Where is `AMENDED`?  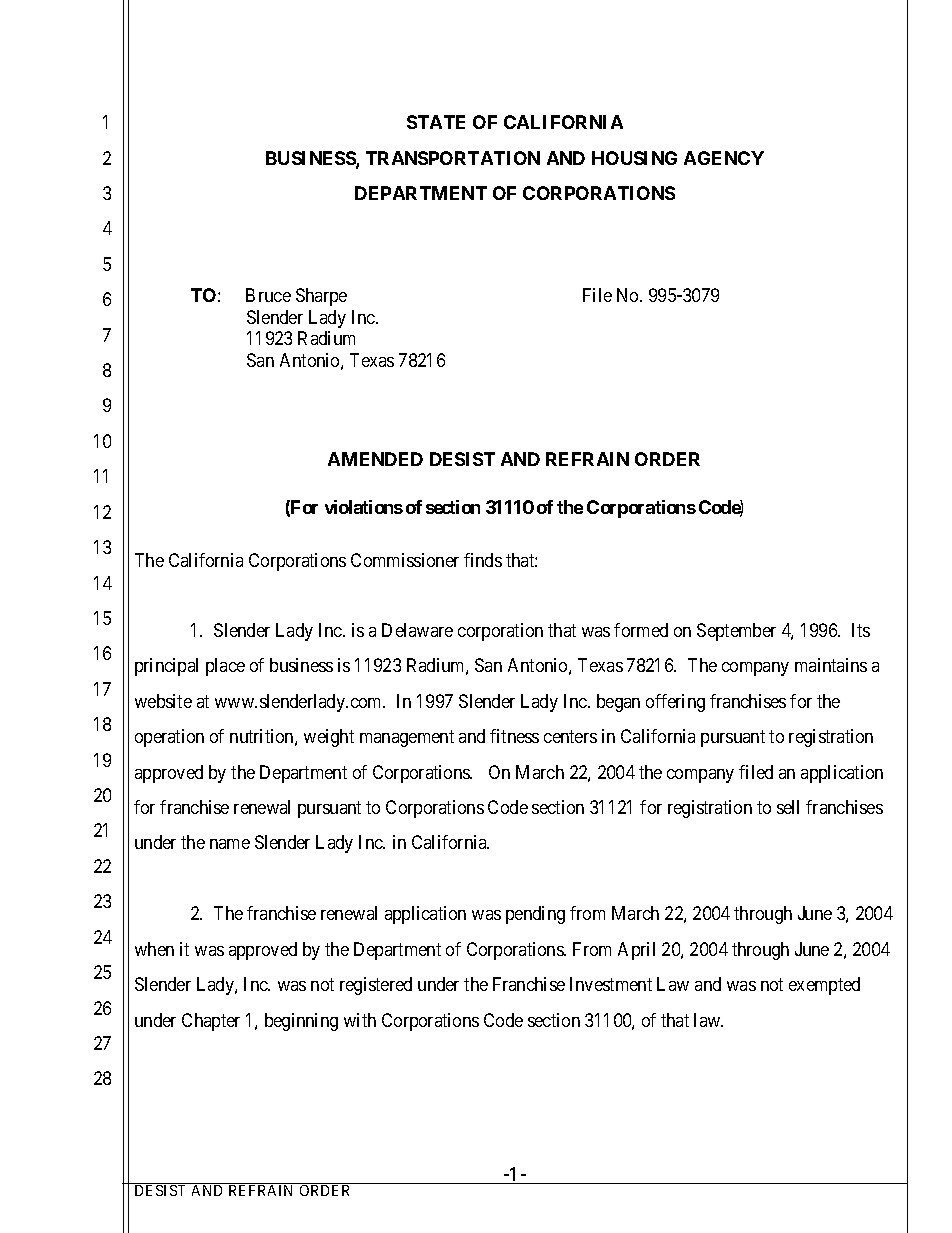
AMENDED is located at coordinates (375, 459).
